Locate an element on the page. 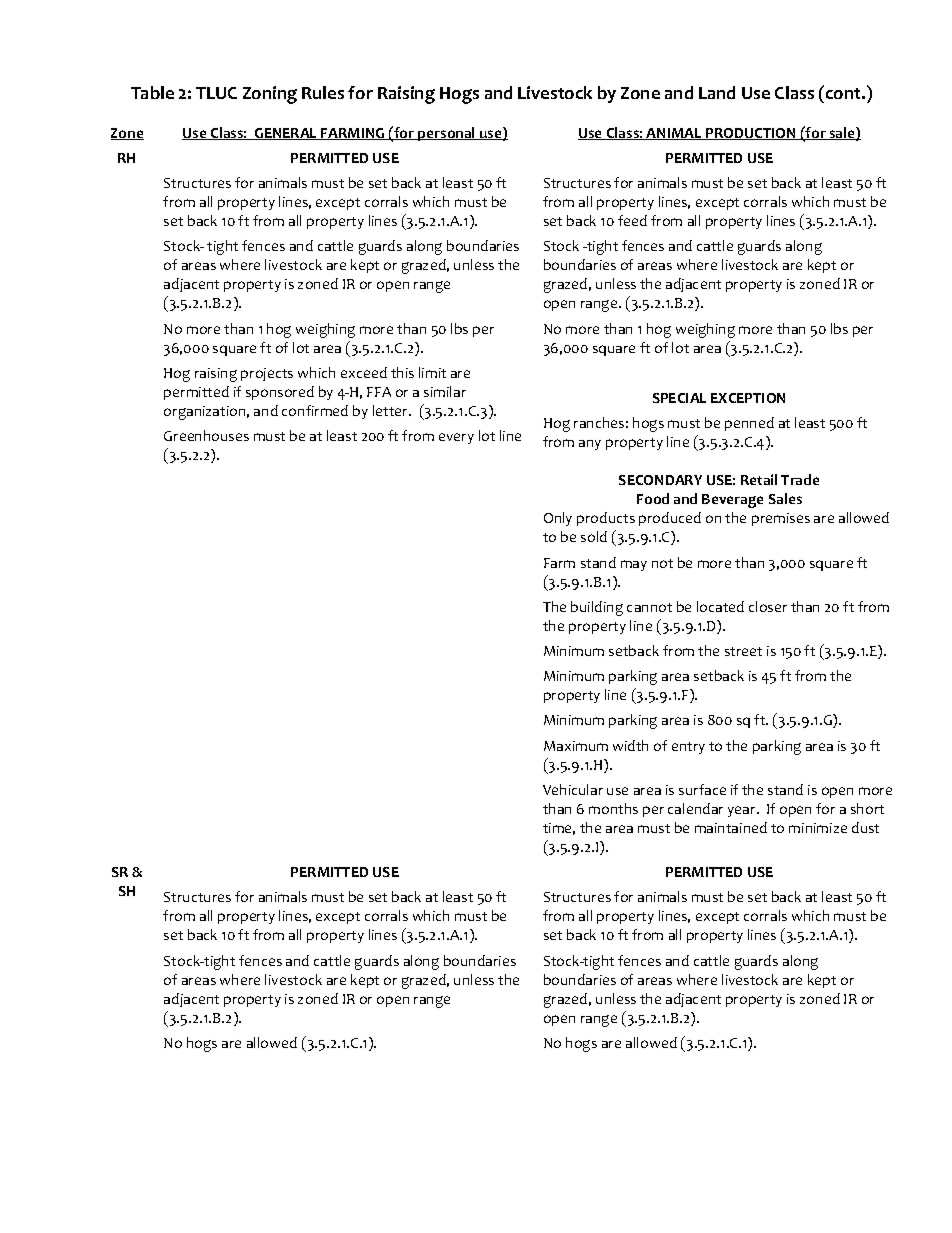  street is located at coordinates (743, 651).
